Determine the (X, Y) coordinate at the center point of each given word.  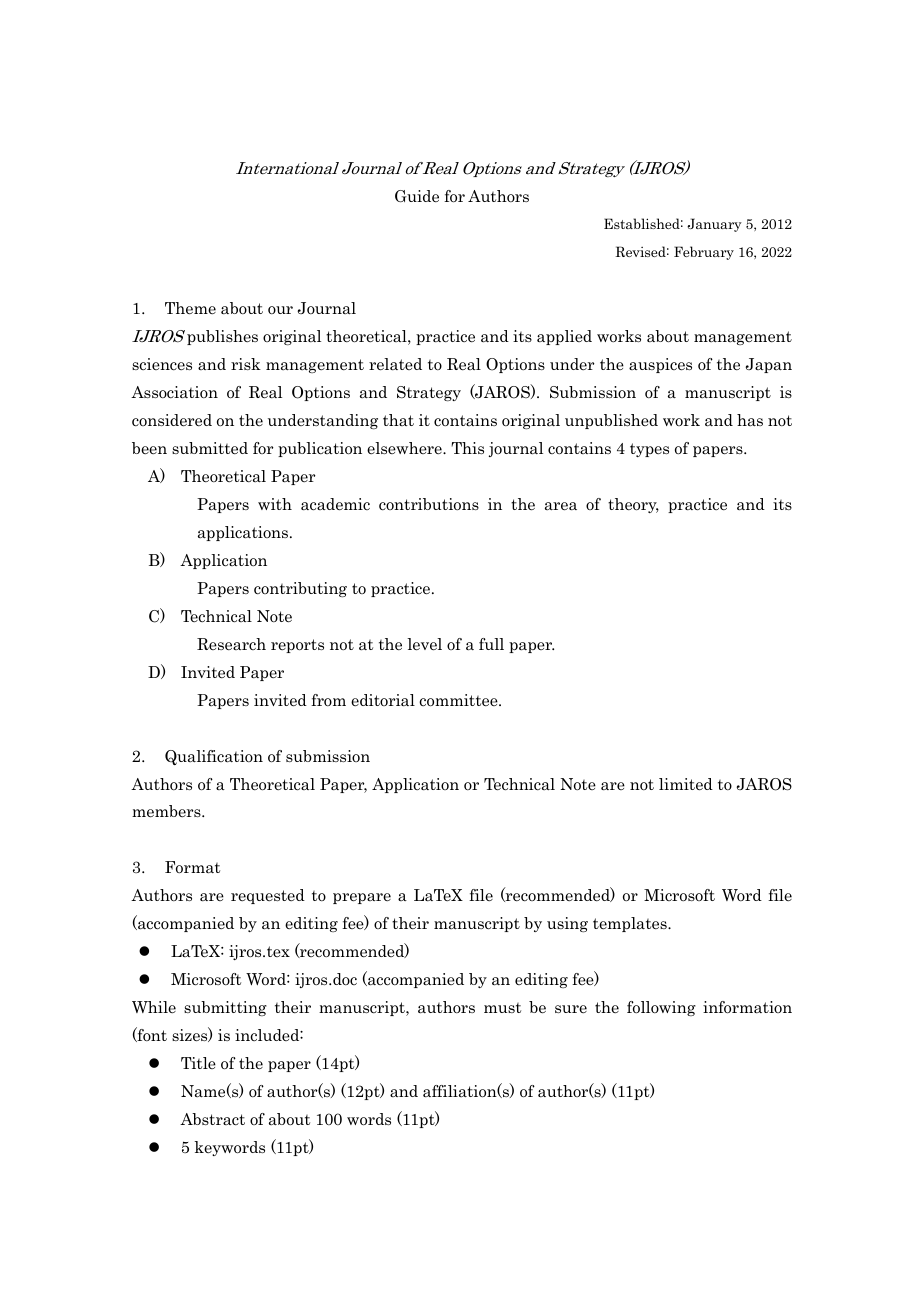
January (714, 225)
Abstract (212, 1119)
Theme (190, 308)
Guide (417, 196)
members (167, 811)
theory (633, 505)
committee (459, 700)
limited (686, 784)
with (275, 504)
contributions (429, 504)
